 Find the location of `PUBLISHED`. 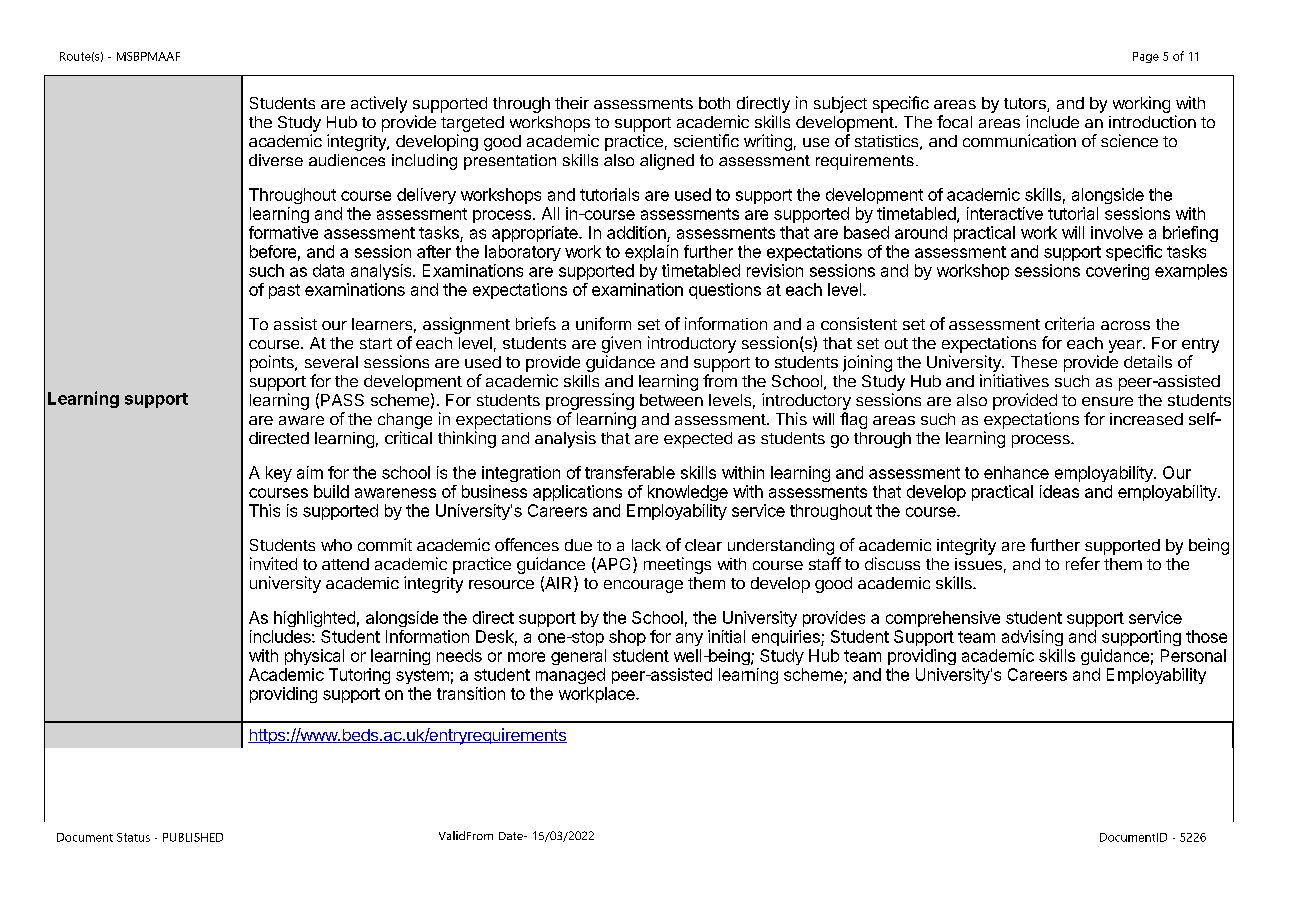

PUBLISHED is located at coordinates (193, 837).
